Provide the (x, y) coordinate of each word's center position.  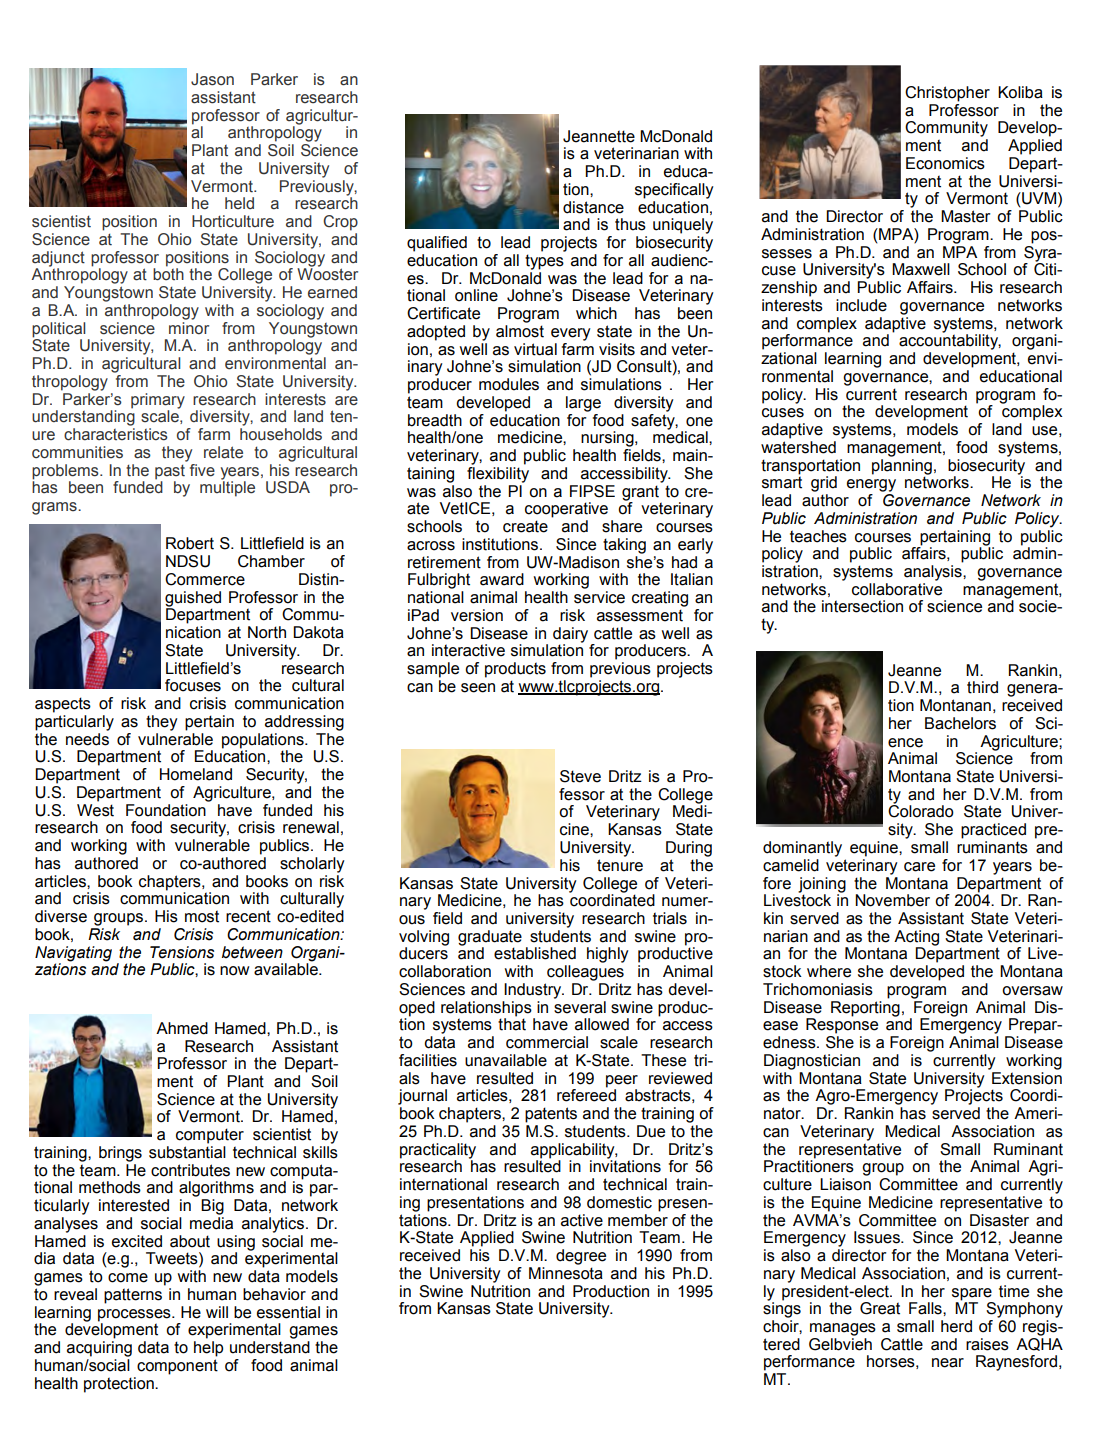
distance (593, 207)
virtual (535, 349)
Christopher (947, 94)
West (95, 809)
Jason (212, 79)
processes (135, 1315)
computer (210, 1136)
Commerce (205, 579)
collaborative (897, 588)
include (861, 305)
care (919, 867)
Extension (1026, 1077)
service (599, 597)
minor (189, 327)
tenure (620, 865)
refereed (586, 1094)
